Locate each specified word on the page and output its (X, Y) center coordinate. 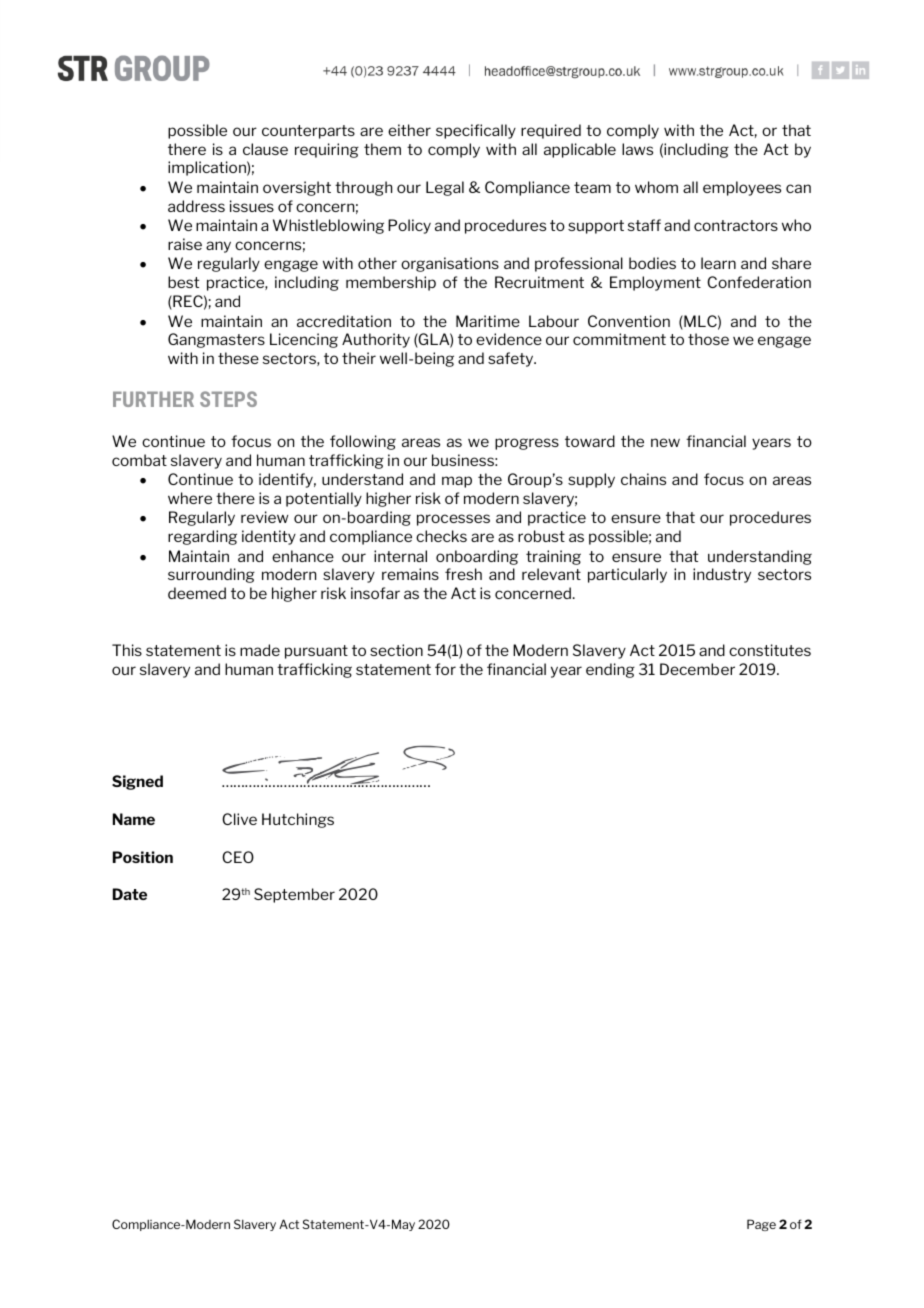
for (445, 669)
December (697, 669)
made (260, 650)
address (196, 206)
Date (130, 894)
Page (761, 1225)
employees (742, 188)
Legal (445, 188)
